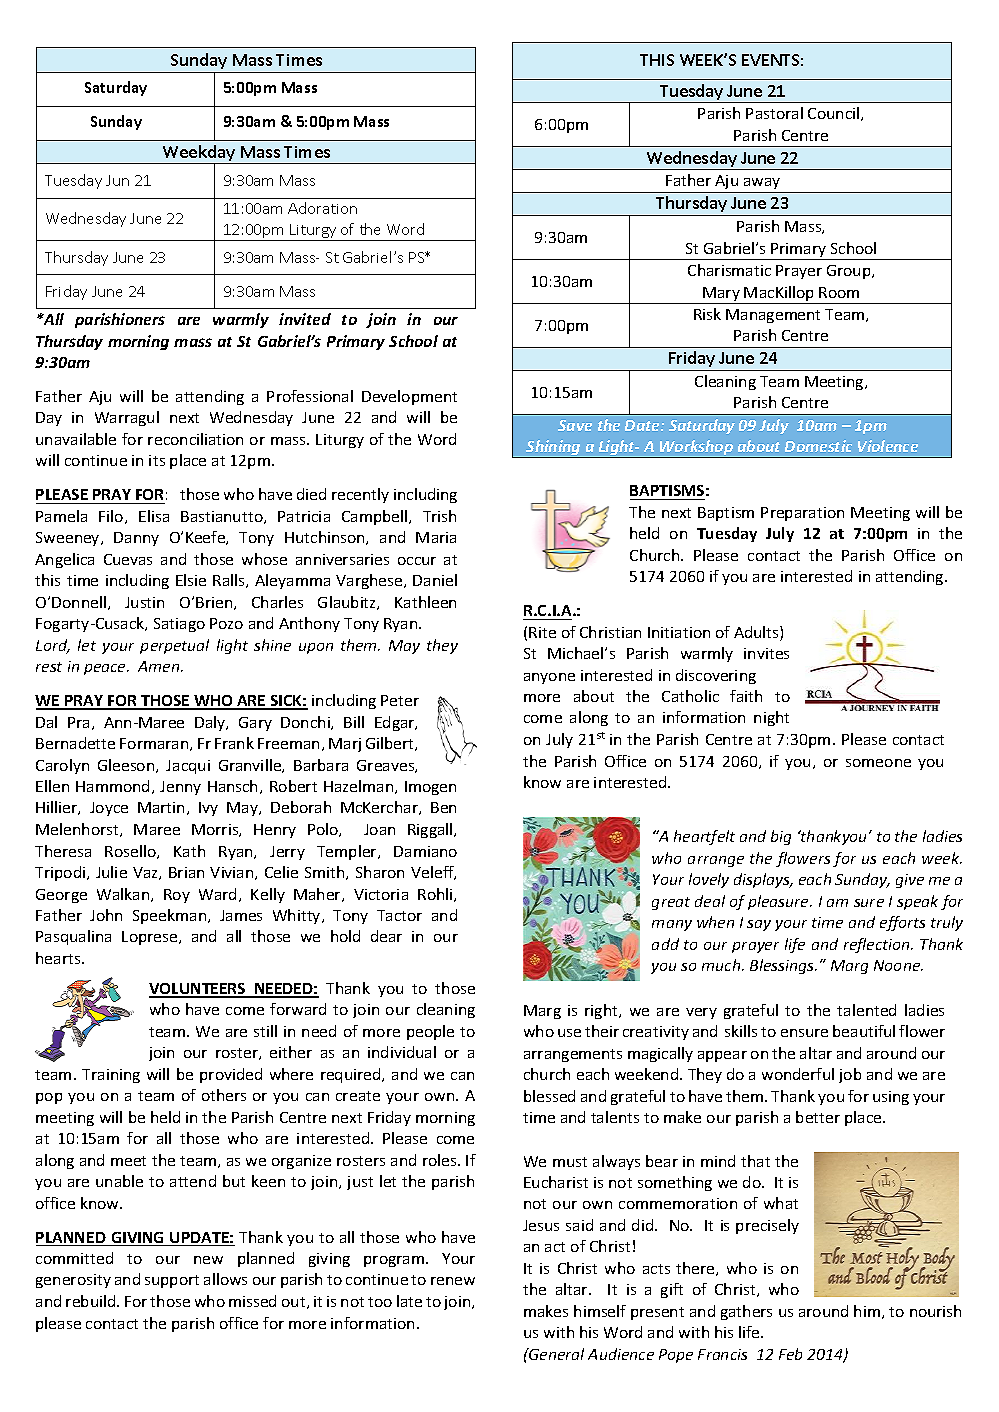  Describe the element at coordinates (762, 185) in the screenshot. I see `away` at that location.
